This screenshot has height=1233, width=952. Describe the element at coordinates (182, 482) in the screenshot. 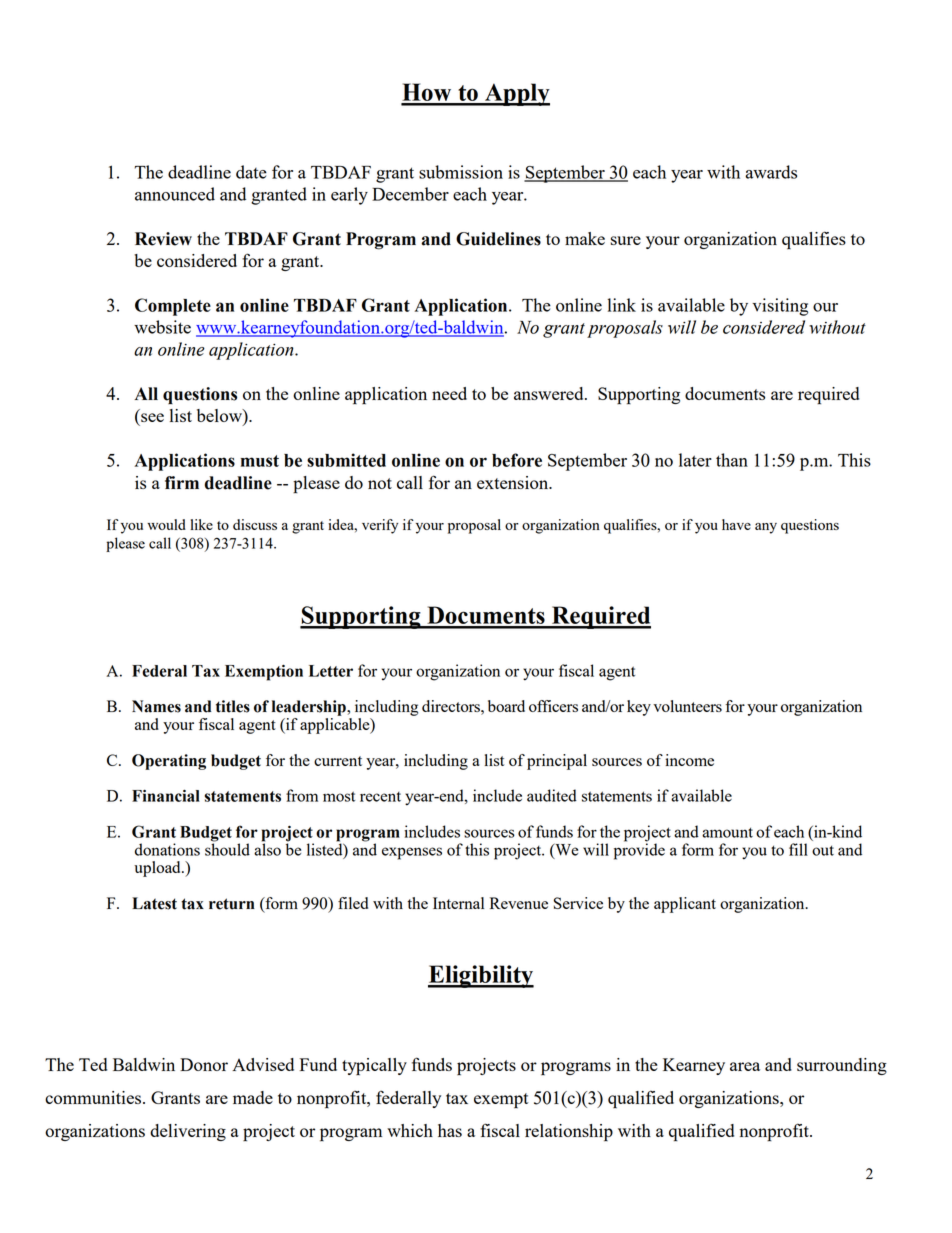

I see `firm` at that location.
